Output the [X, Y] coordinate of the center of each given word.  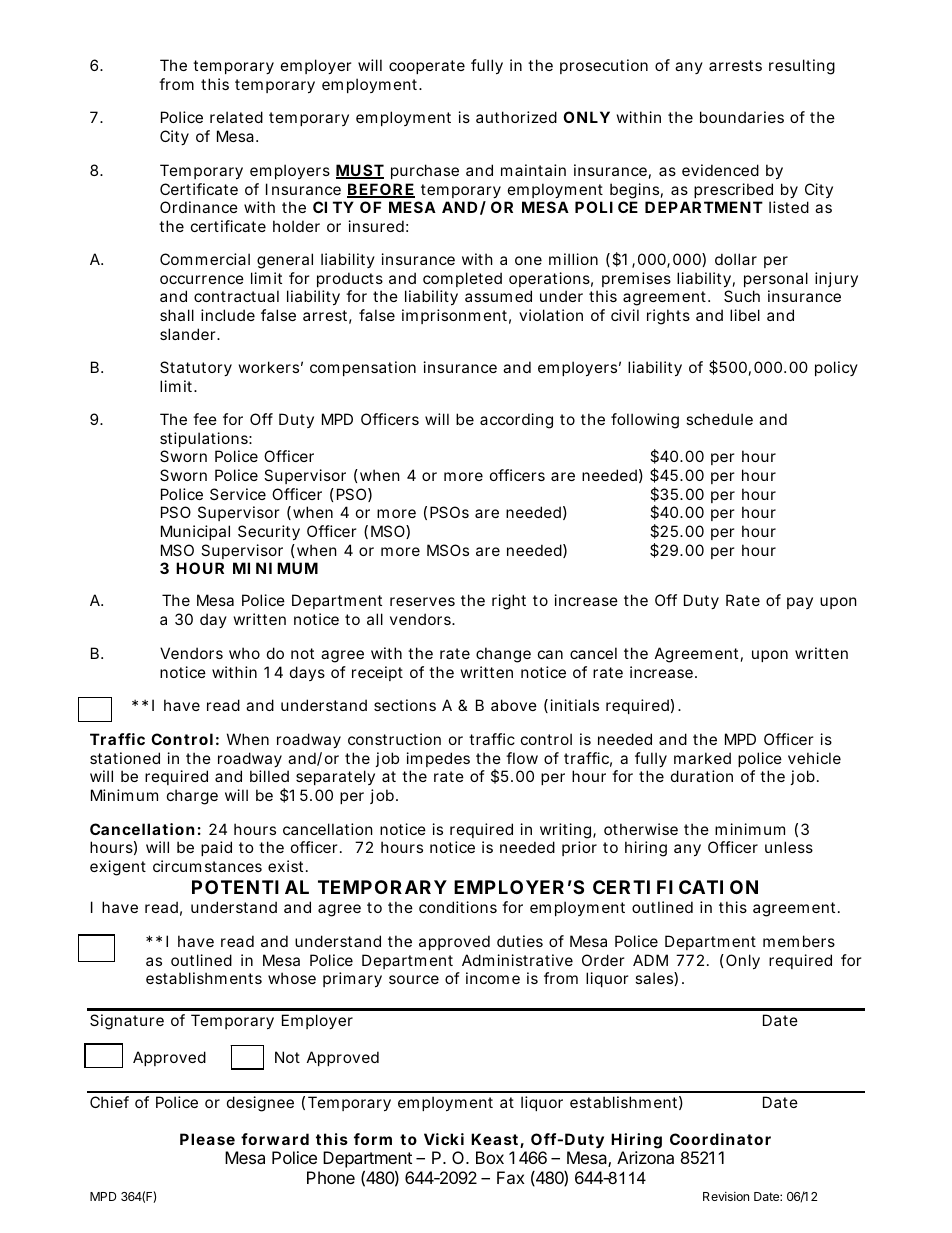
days [307, 673]
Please [207, 1139]
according [516, 421]
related [236, 117]
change [503, 655]
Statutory [196, 368]
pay [800, 603]
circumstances [207, 866]
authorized [516, 117]
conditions [458, 907]
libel [745, 315]
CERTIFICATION [675, 887]
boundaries [742, 117]
